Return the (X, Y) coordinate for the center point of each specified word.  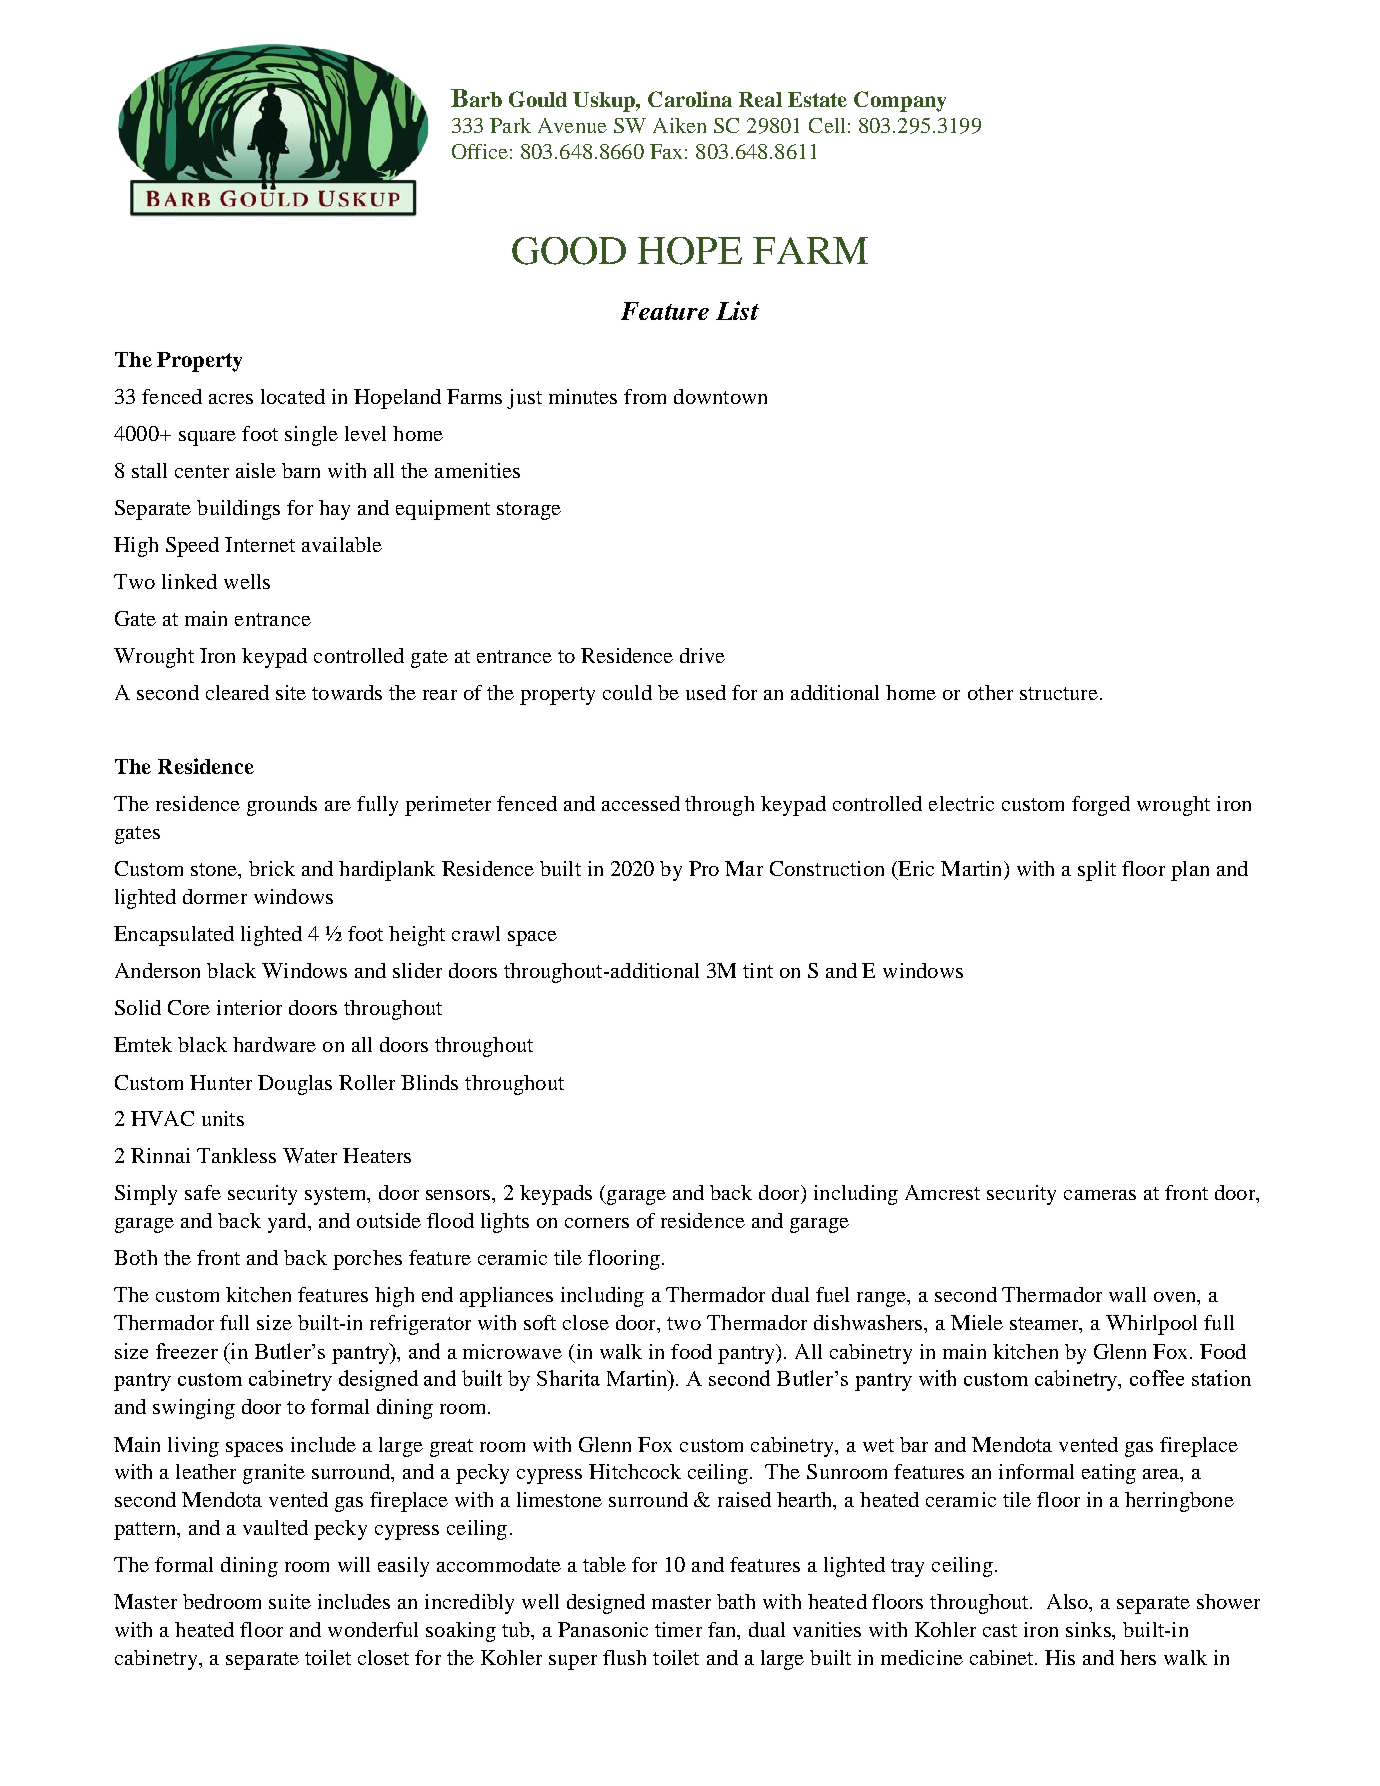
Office (480, 151)
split (1097, 871)
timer (678, 1629)
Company (900, 101)
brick (272, 868)
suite (290, 1601)
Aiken (679, 125)
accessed (641, 803)
